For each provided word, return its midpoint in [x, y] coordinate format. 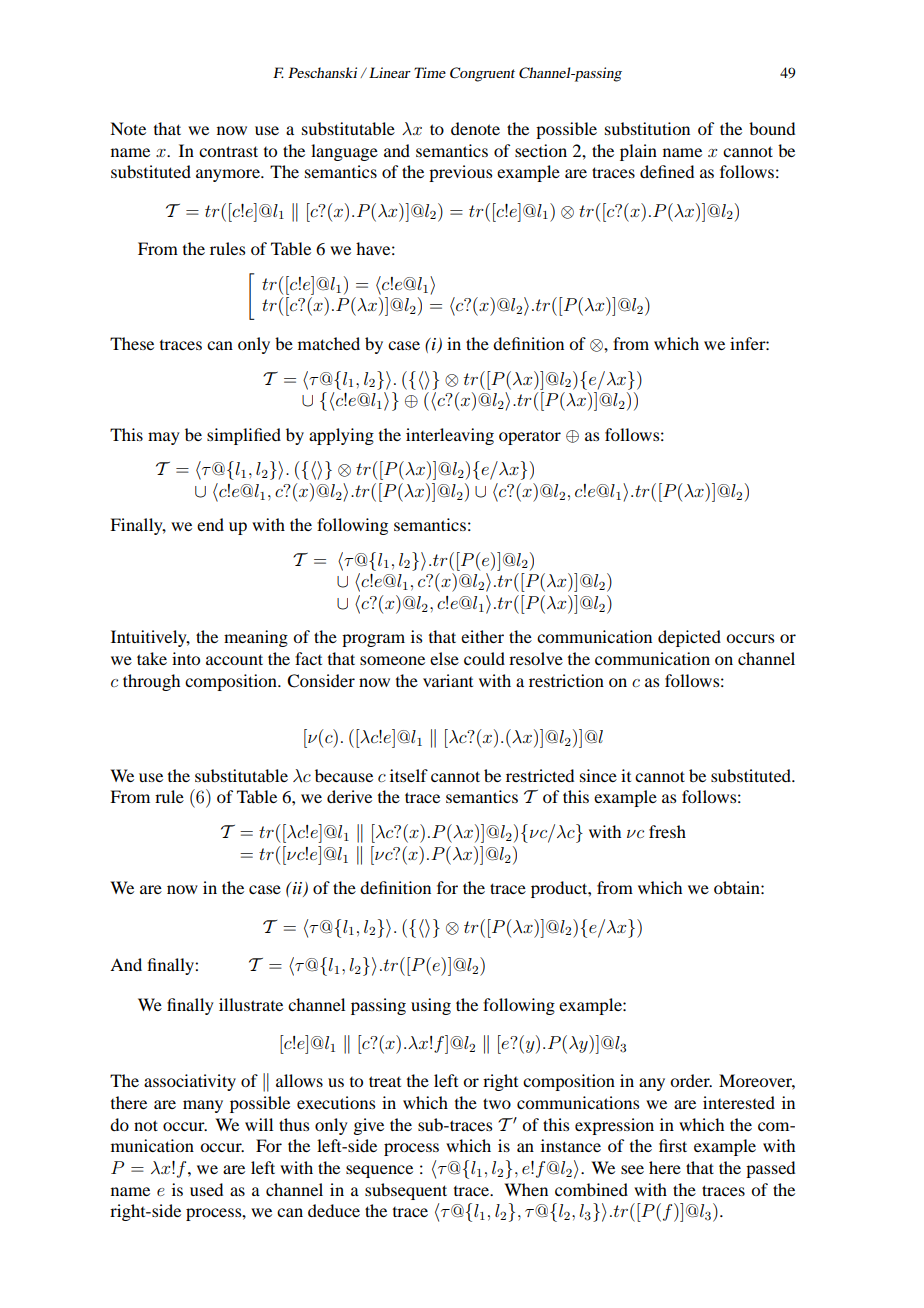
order [691, 1080]
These [132, 343]
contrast [228, 151]
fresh [667, 831]
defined [667, 171]
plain [638, 152]
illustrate [251, 1004]
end [210, 524]
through [151, 682]
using [431, 1006]
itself [409, 775]
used [206, 1189]
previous [460, 173]
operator [530, 437]
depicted [689, 638]
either [482, 636]
